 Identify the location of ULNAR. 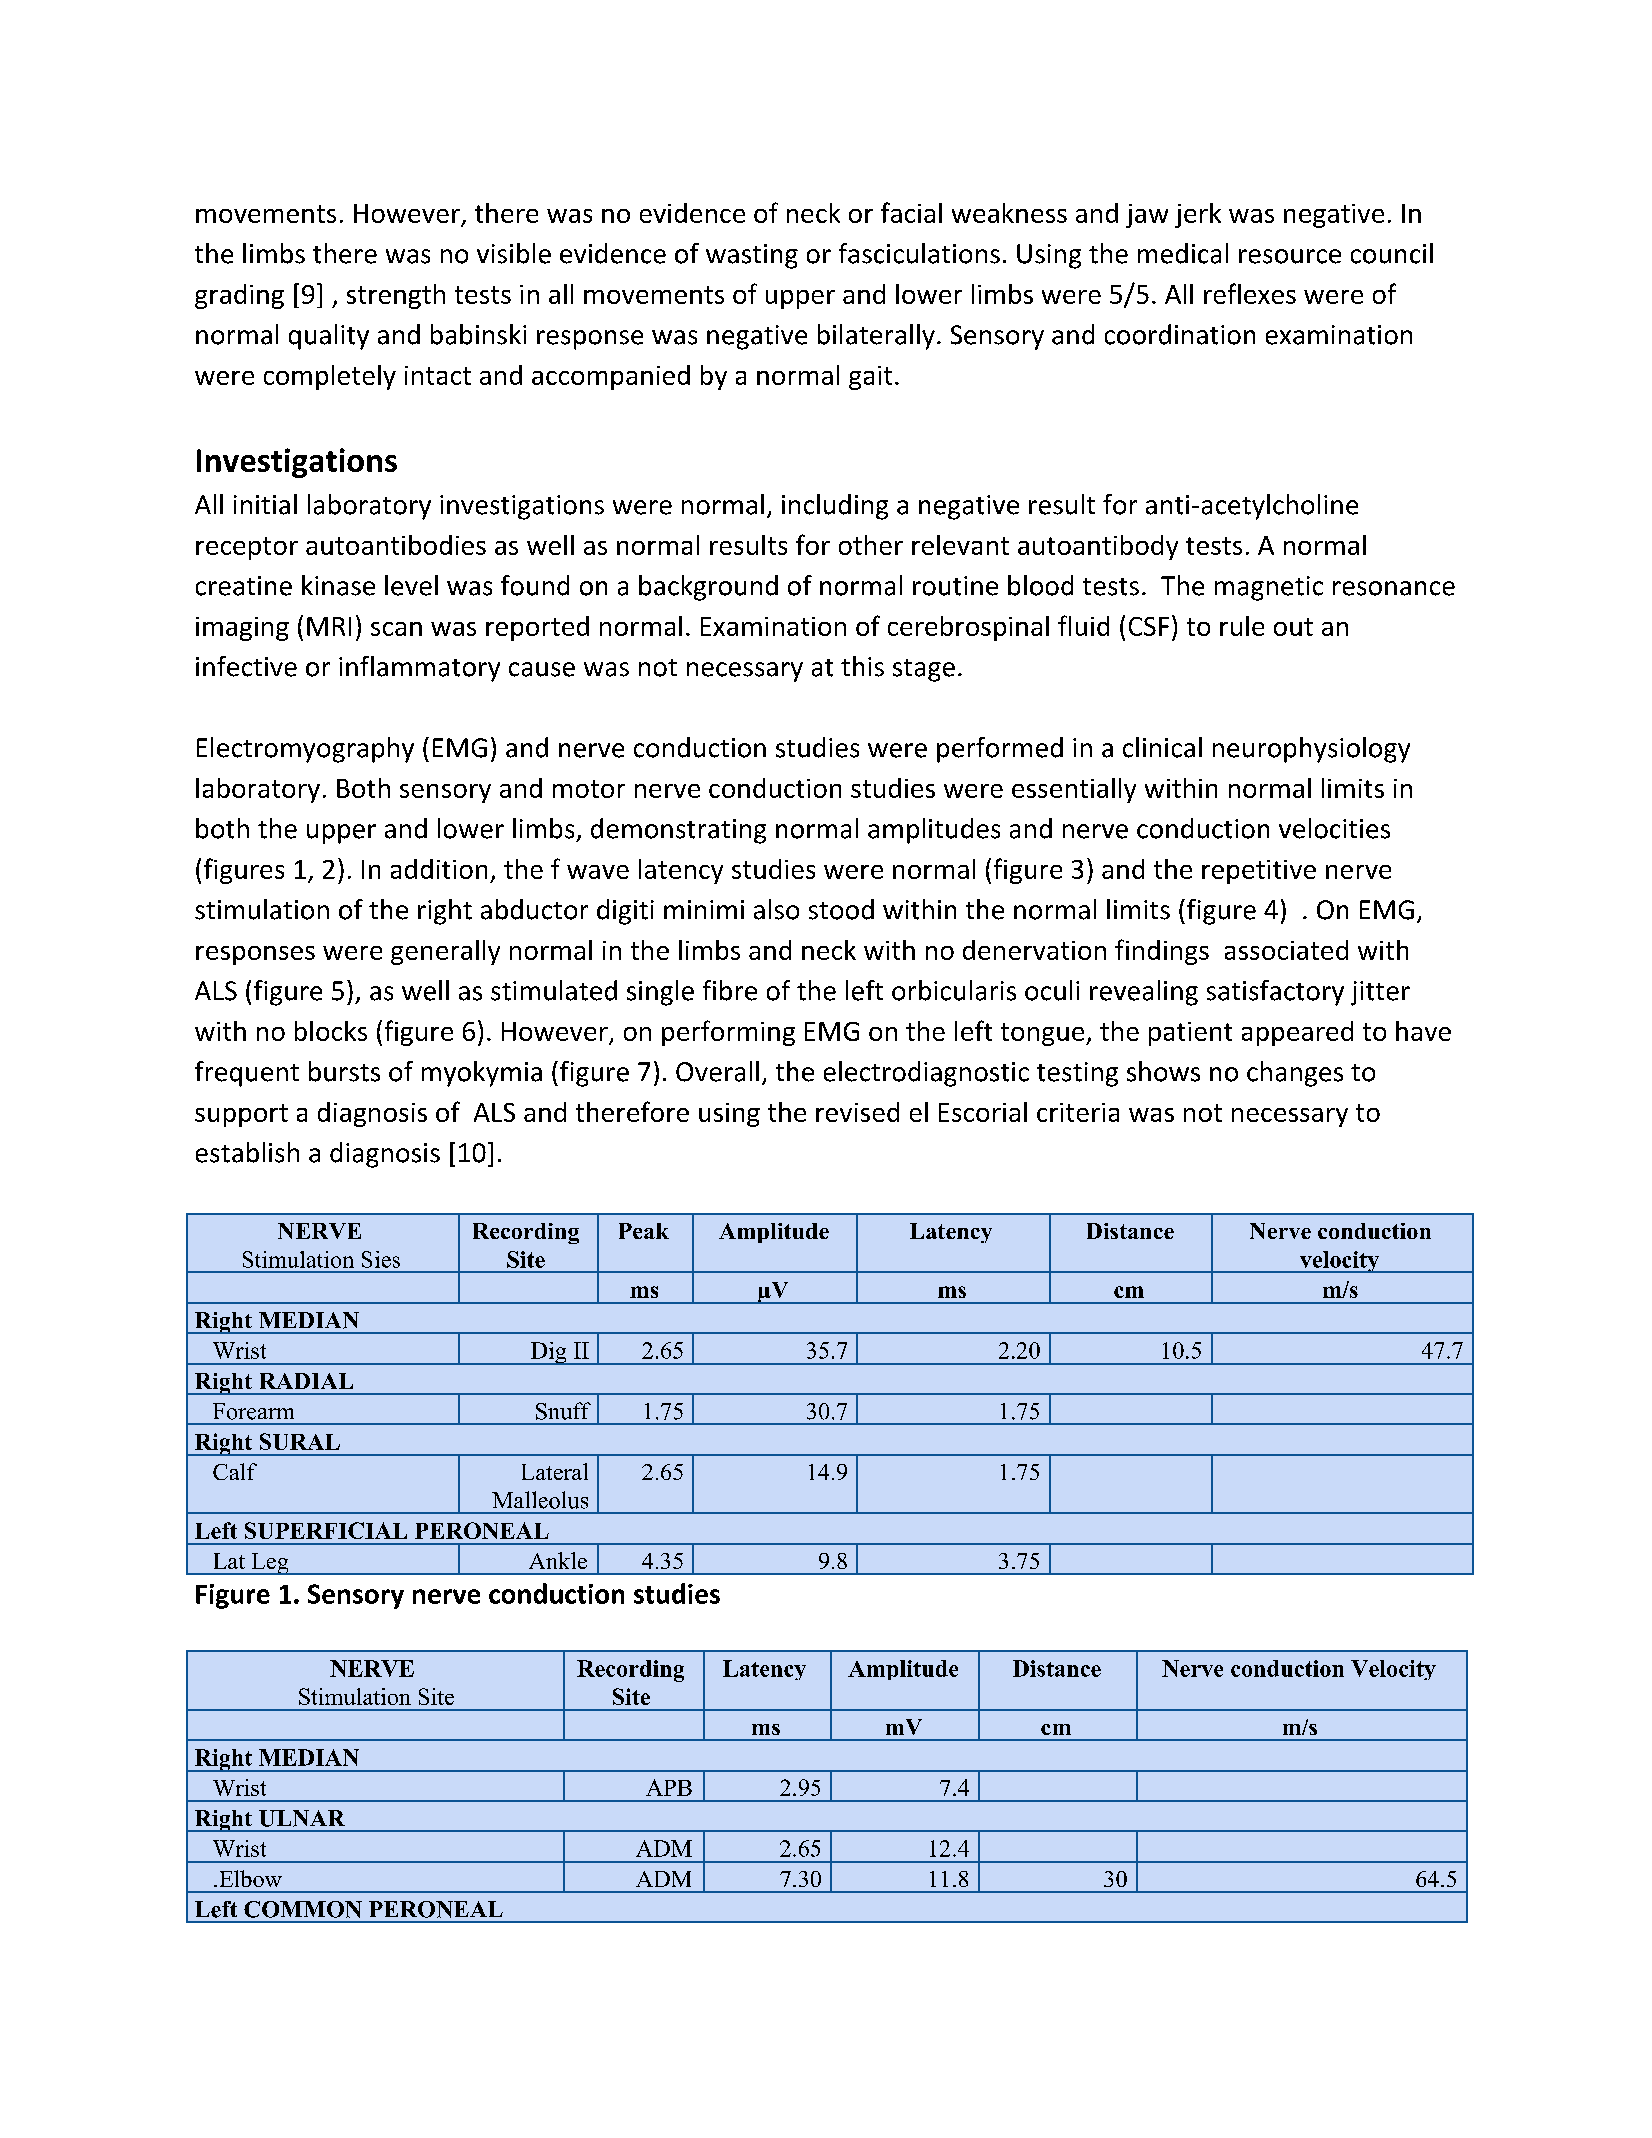
(302, 1818).
